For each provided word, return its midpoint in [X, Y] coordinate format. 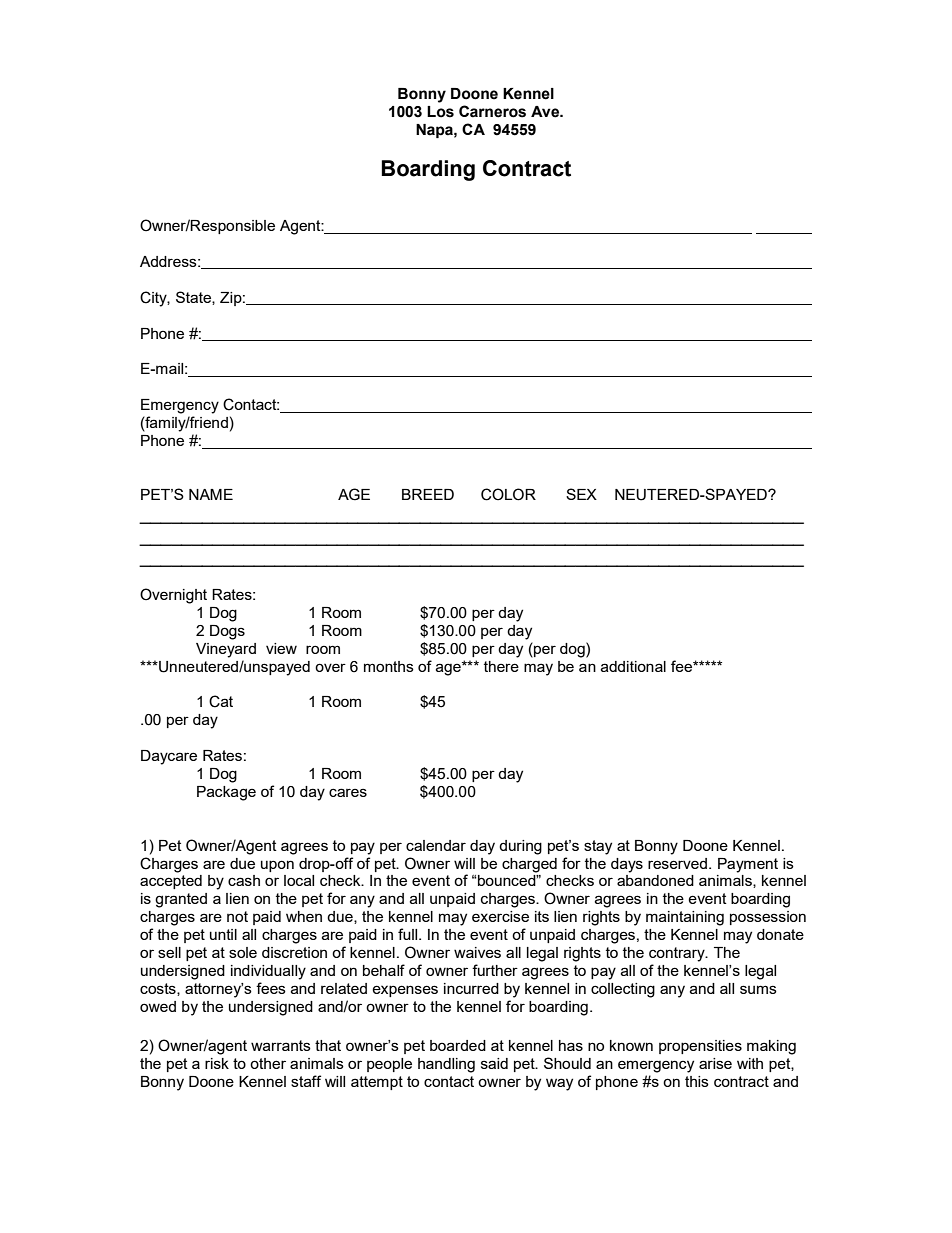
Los [440, 112]
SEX [581, 494]
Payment [748, 865]
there [501, 666]
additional [633, 666]
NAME [211, 494]
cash [244, 880]
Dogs [227, 632]
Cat [221, 701]
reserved [677, 863]
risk [217, 1063]
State [194, 298]
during [520, 847]
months [389, 666]
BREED [428, 494]
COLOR [508, 494]
